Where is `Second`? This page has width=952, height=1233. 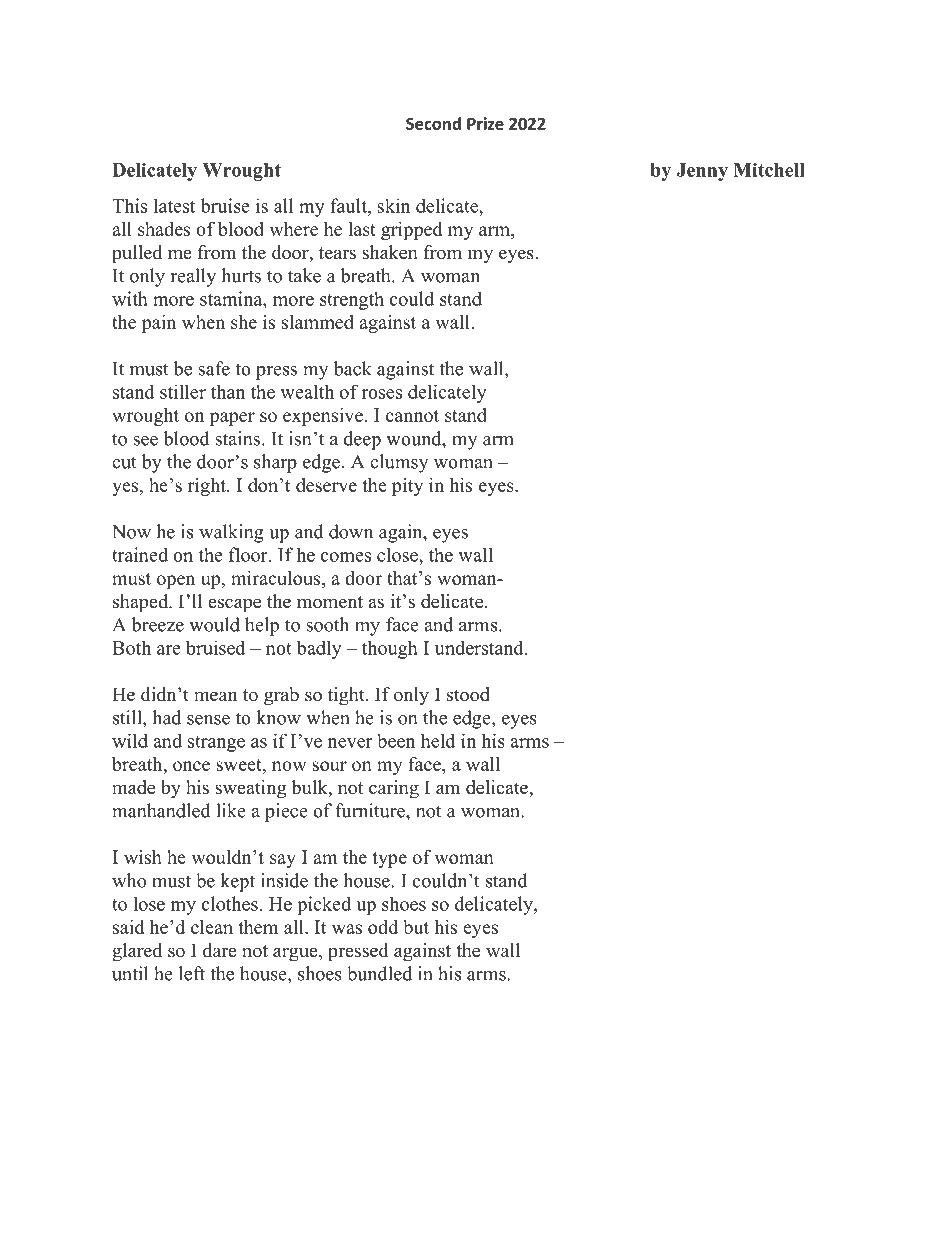
Second is located at coordinates (433, 123).
